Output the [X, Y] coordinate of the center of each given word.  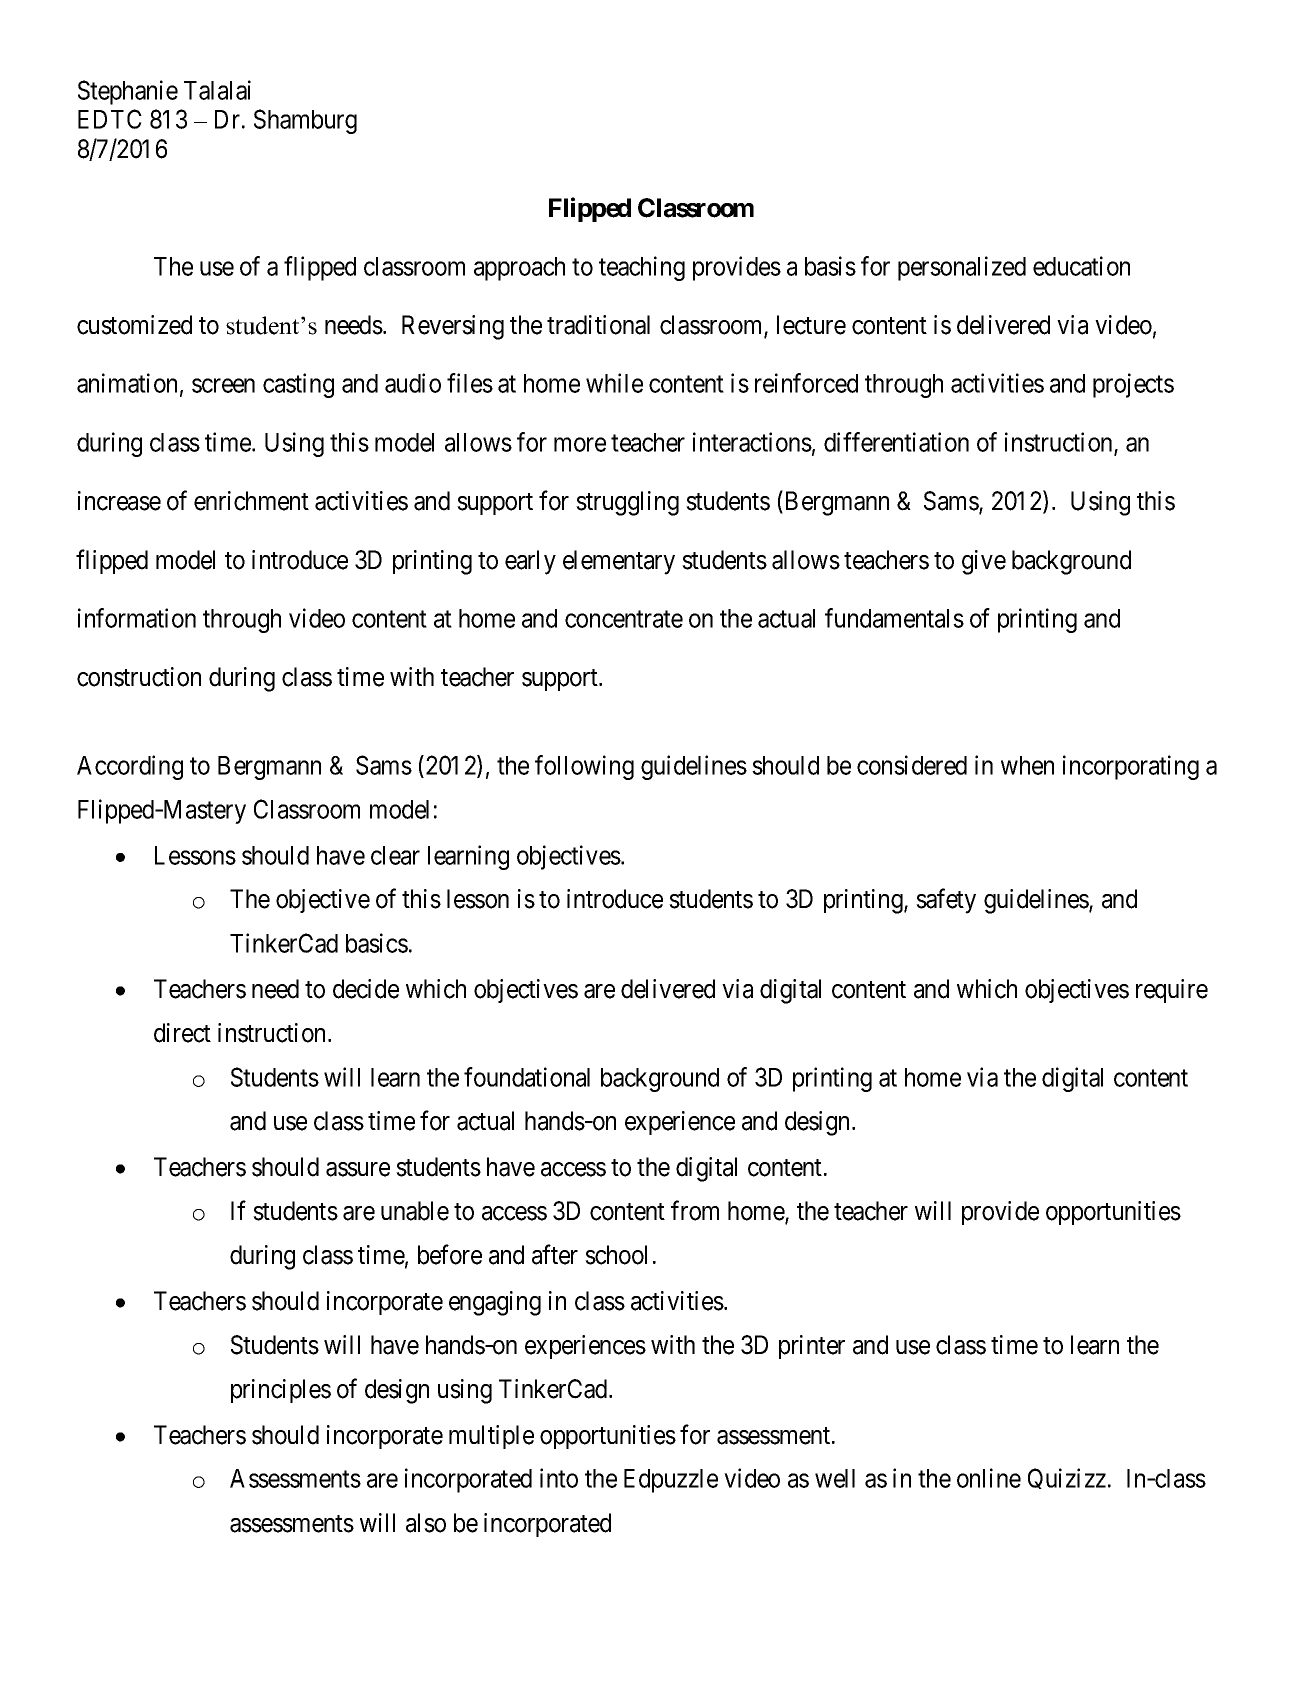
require [1172, 991]
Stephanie [128, 92]
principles [281, 1391]
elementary [619, 562]
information [137, 618]
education [1081, 266]
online [989, 1478]
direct [182, 1033]
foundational [527, 1077]
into [559, 1478]
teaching [642, 268]
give [984, 562]
